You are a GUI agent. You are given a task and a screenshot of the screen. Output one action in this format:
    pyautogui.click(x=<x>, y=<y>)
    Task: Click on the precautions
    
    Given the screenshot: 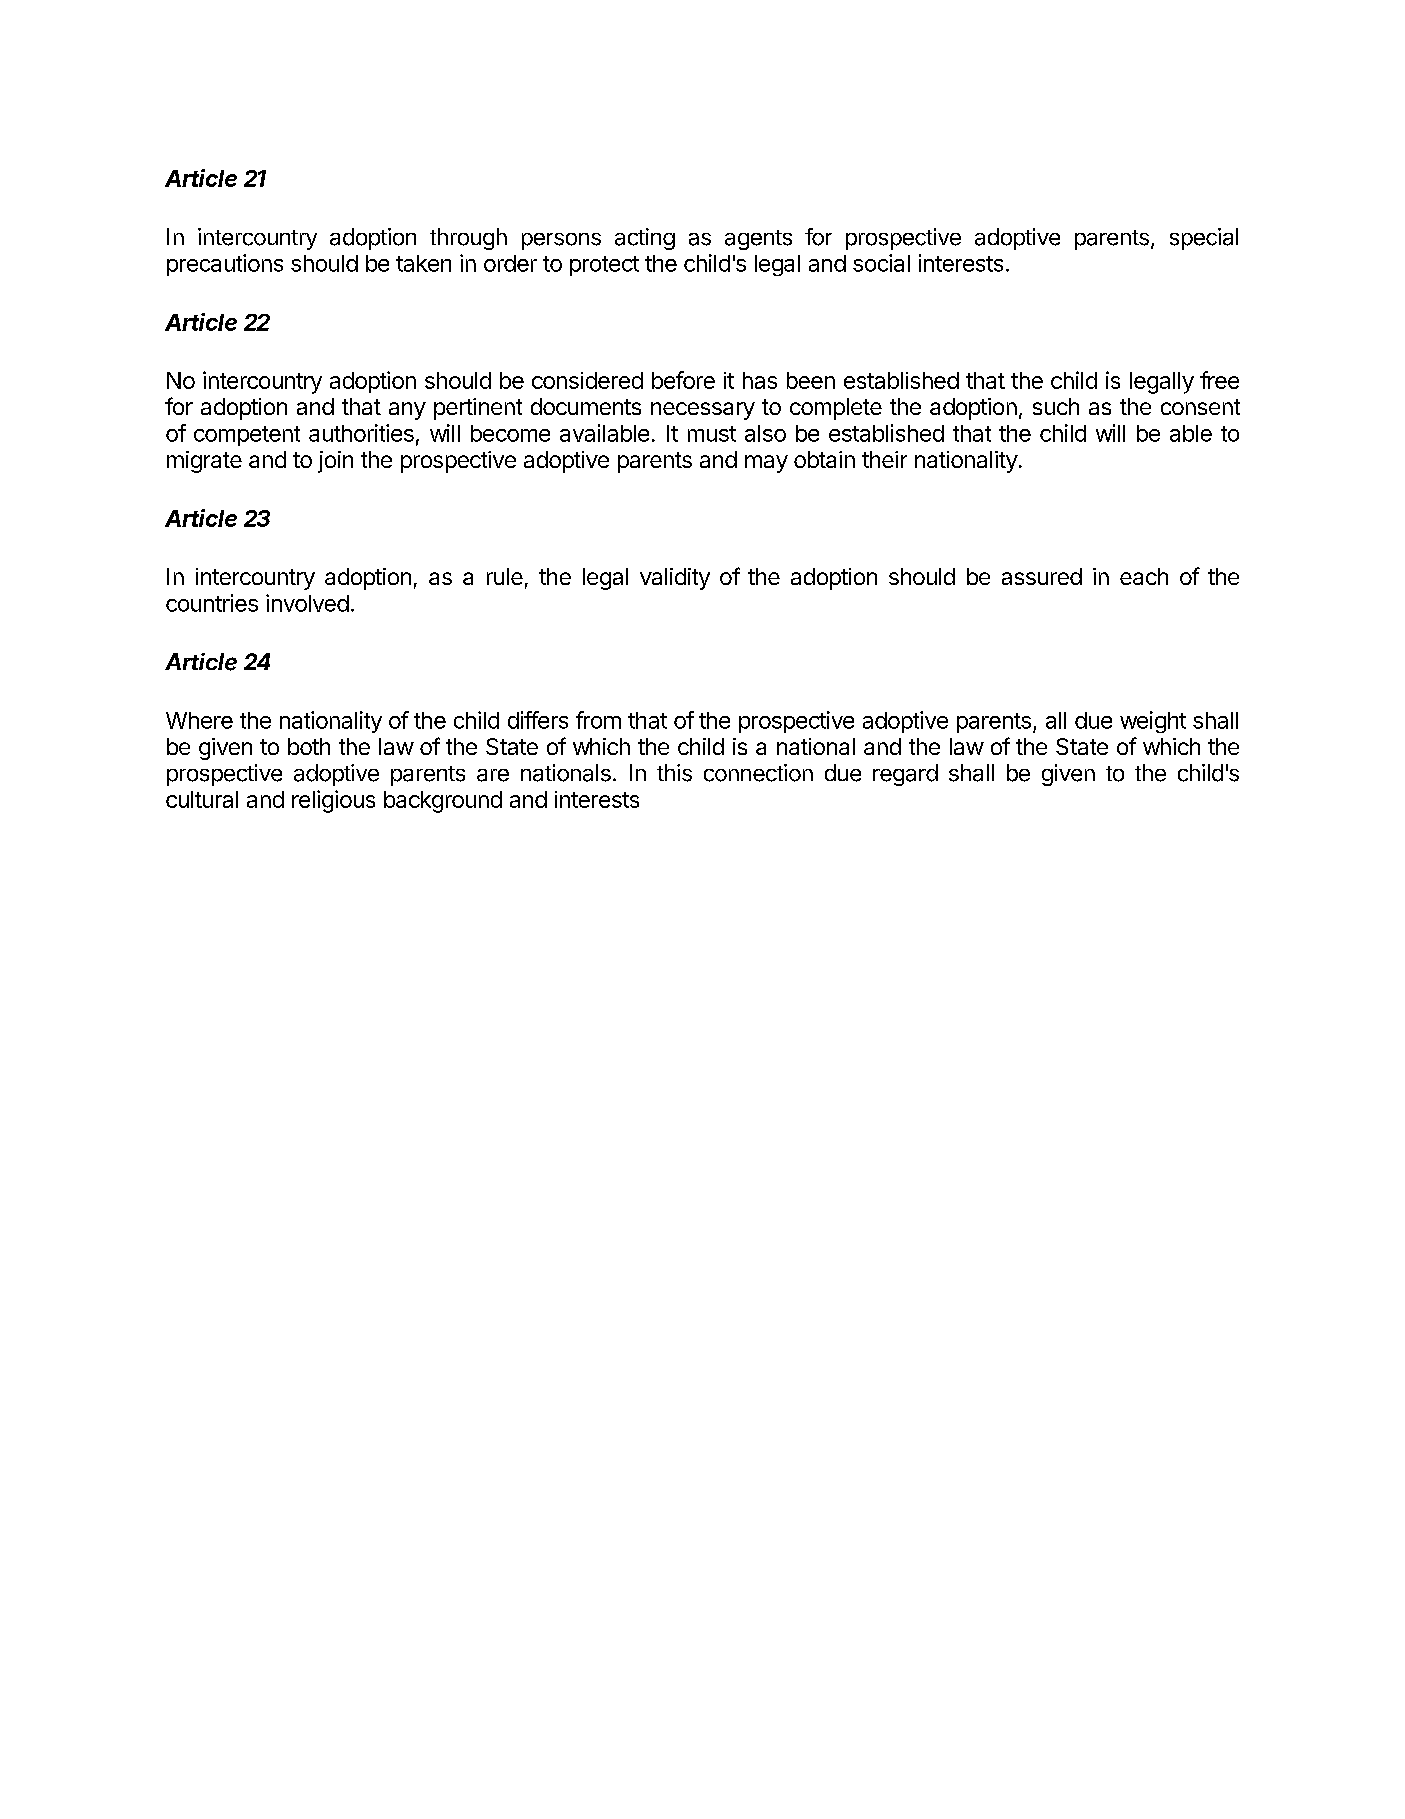 What is the action you would take?
    pyautogui.click(x=225, y=265)
